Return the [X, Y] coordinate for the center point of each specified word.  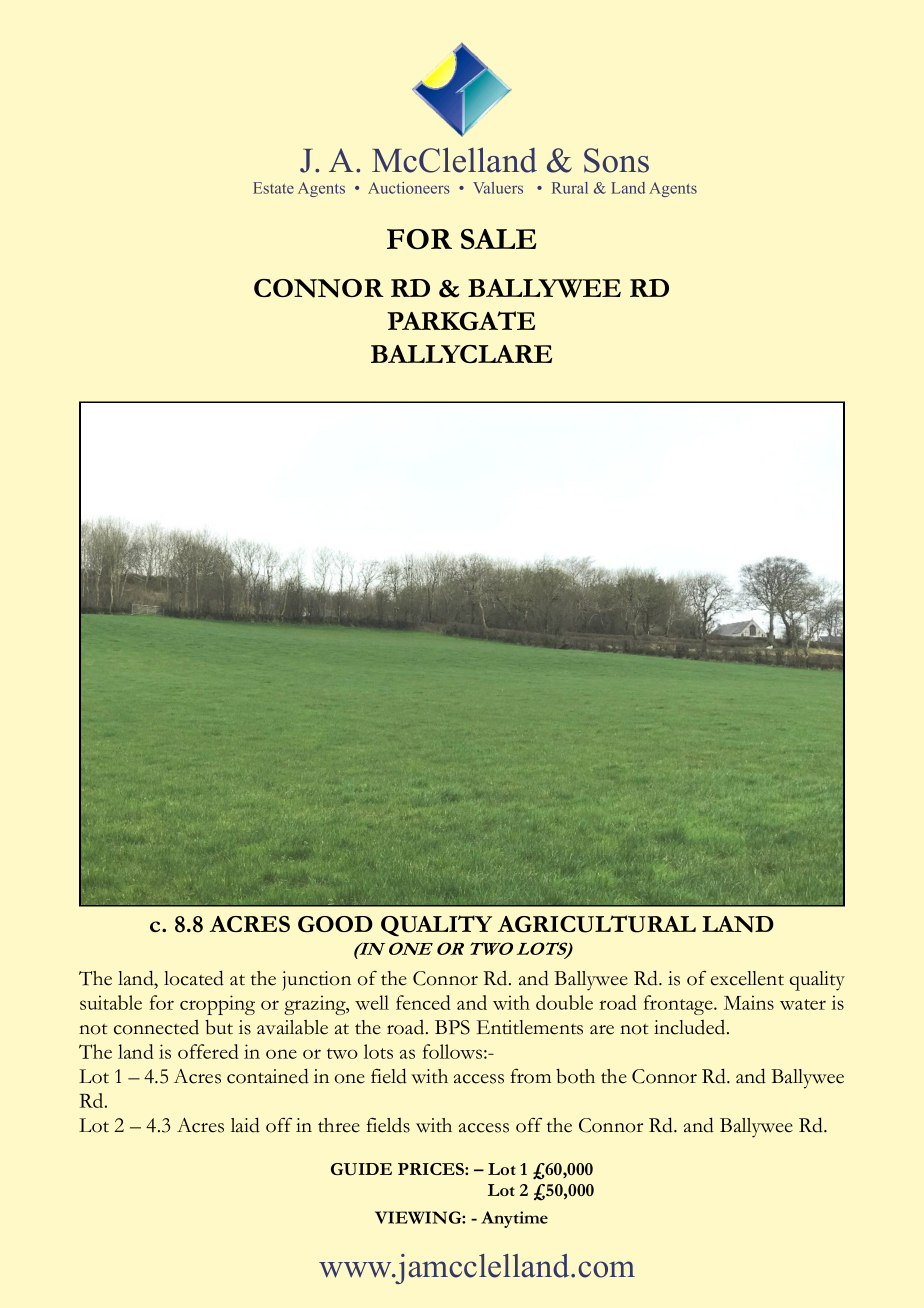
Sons [616, 160]
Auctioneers [409, 188]
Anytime [514, 1219]
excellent [747, 978]
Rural [570, 188]
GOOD [335, 924]
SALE [498, 239]
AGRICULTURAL [596, 924]
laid [245, 1125]
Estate [273, 188]
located [194, 978]
